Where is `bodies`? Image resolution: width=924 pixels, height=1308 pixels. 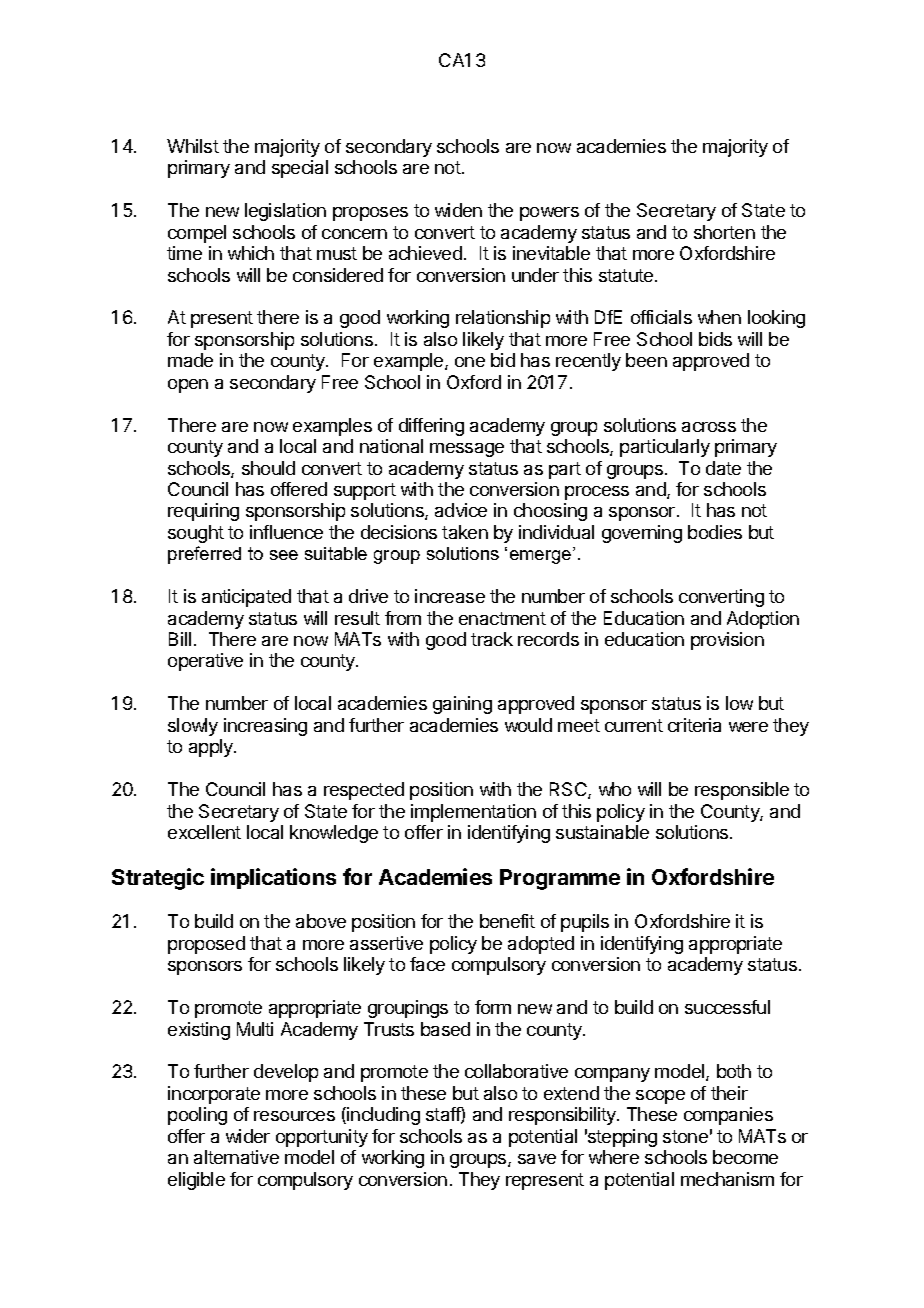
bodies is located at coordinates (715, 532).
